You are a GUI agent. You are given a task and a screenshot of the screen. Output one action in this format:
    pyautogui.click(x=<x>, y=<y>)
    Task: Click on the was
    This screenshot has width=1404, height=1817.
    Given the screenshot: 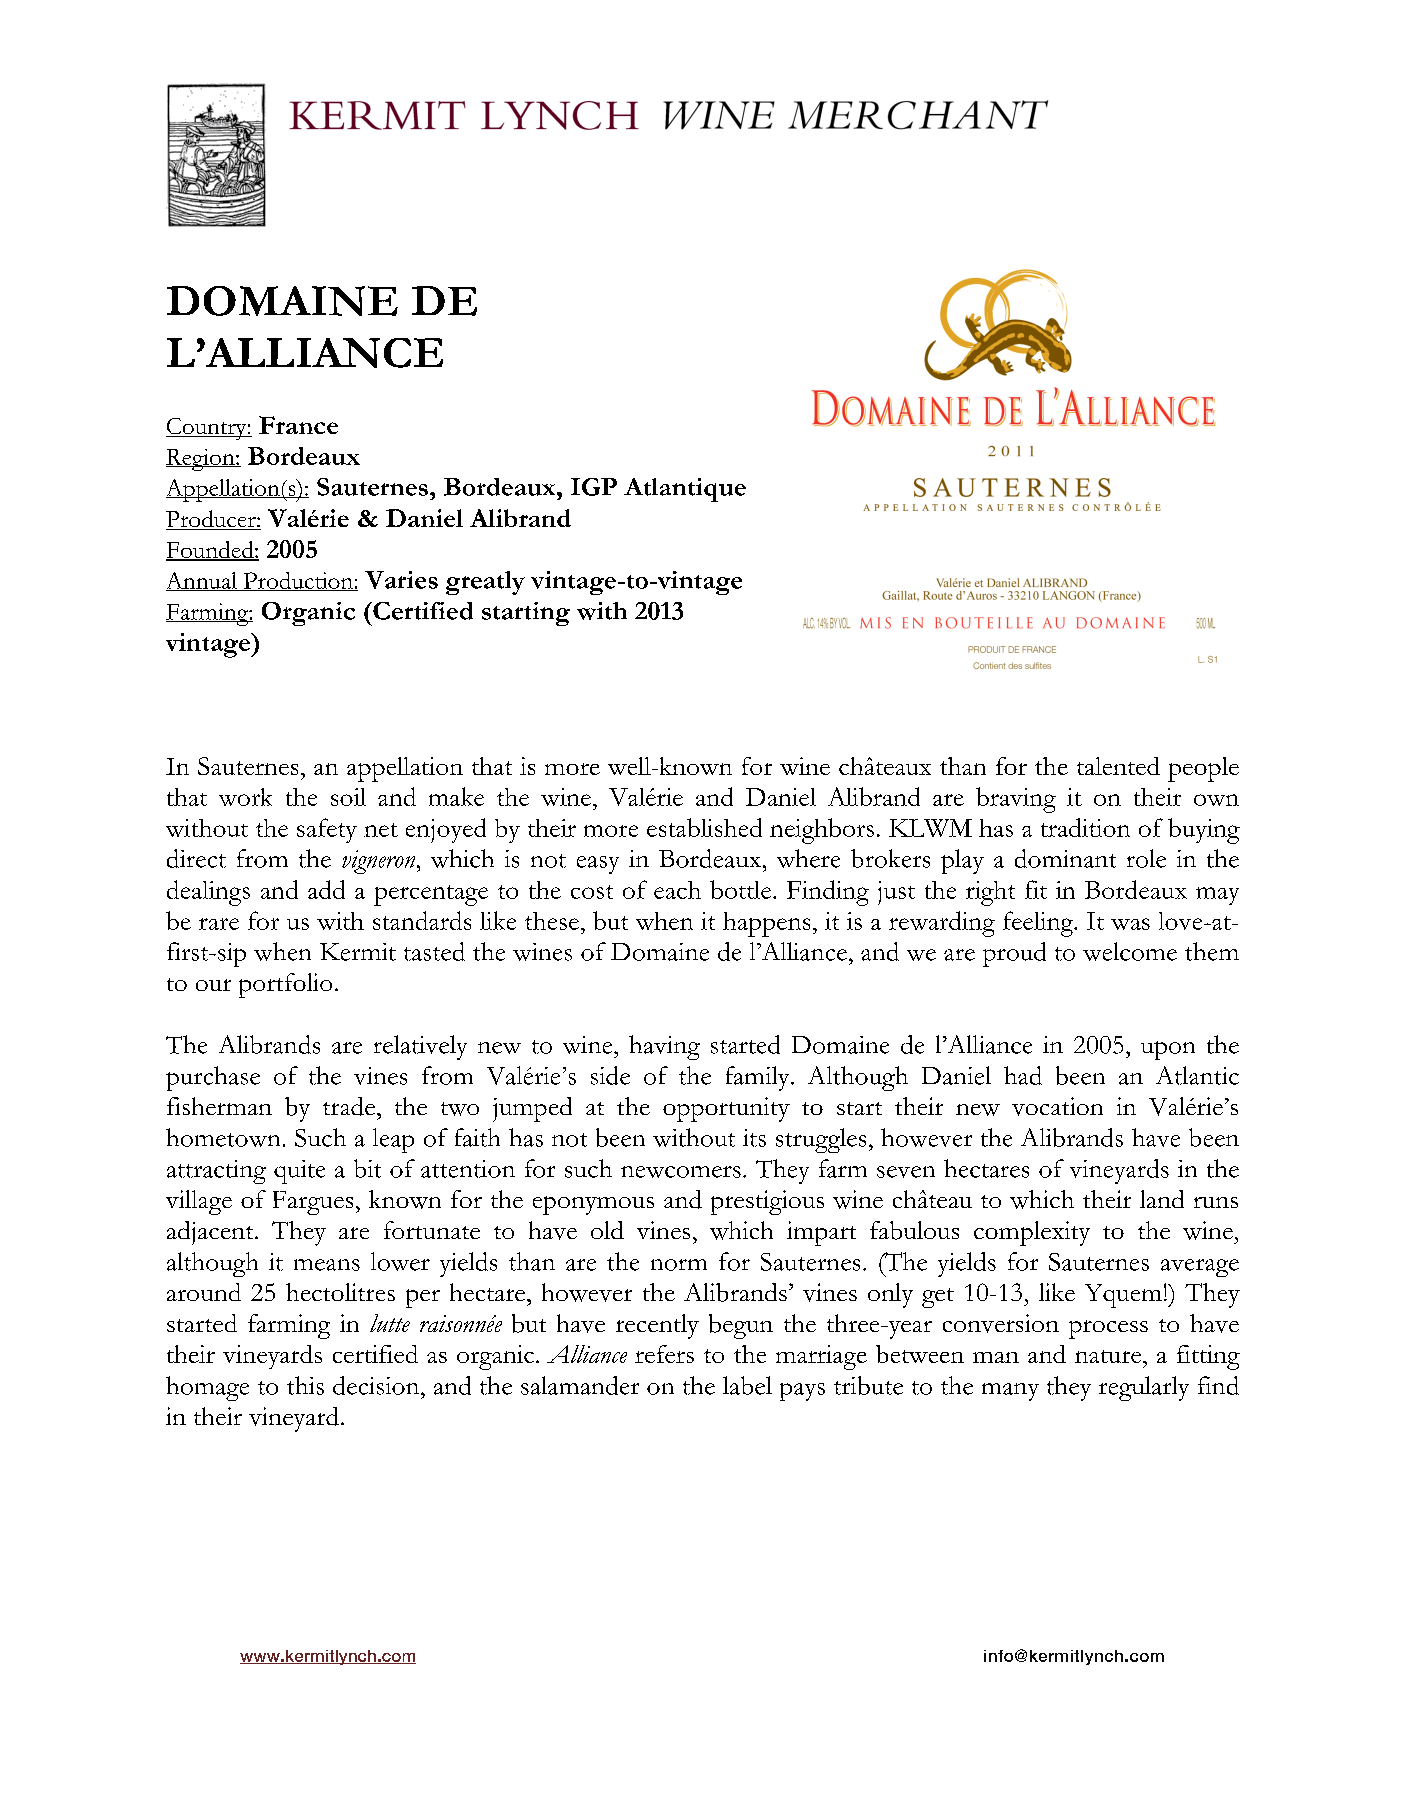 What is the action you would take?
    pyautogui.click(x=1130, y=924)
